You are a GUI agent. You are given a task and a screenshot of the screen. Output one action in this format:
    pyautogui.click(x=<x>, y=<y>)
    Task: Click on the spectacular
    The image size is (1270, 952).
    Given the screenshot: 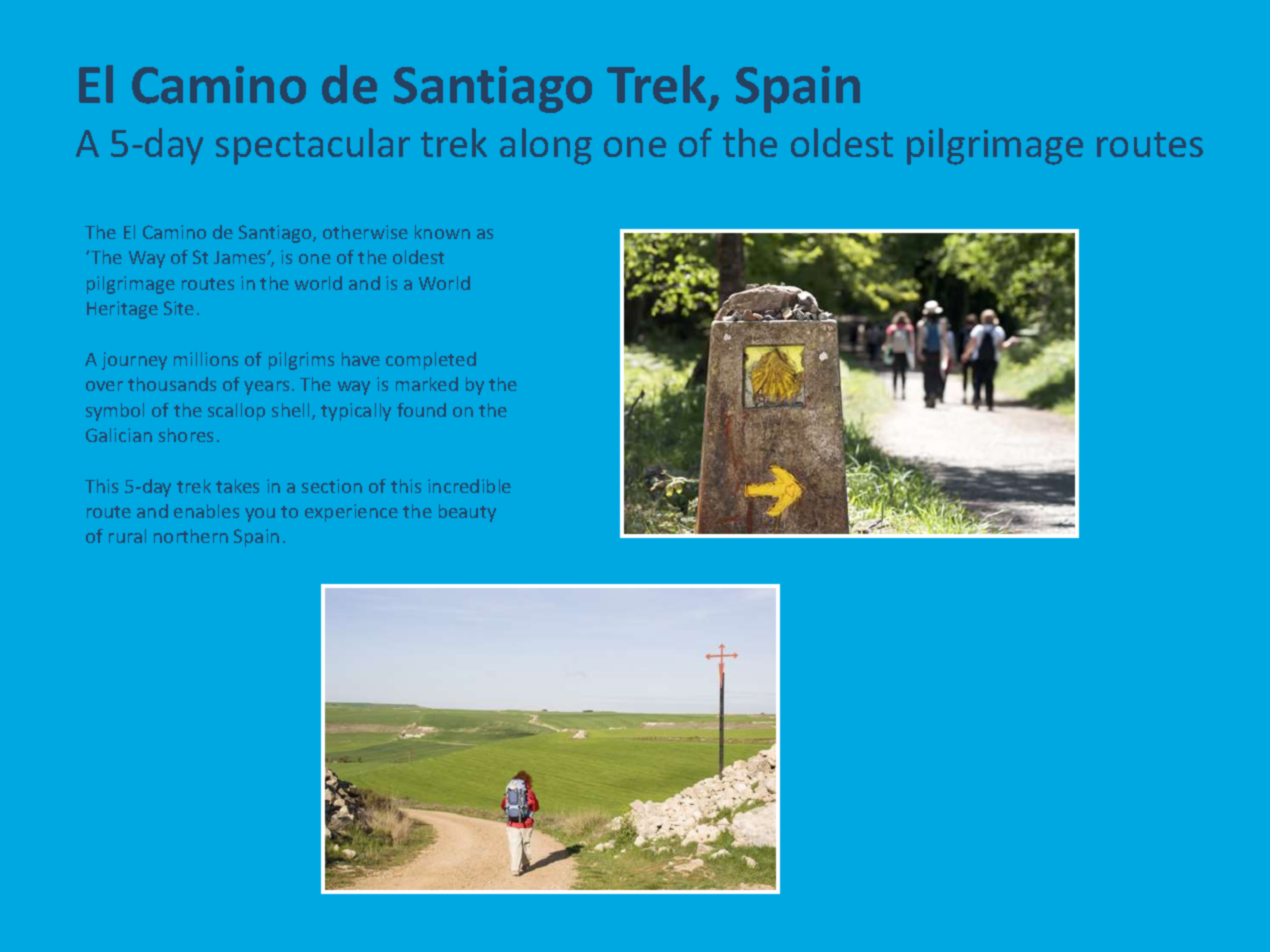 What is the action you would take?
    pyautogui.click(x=313, y=146)
